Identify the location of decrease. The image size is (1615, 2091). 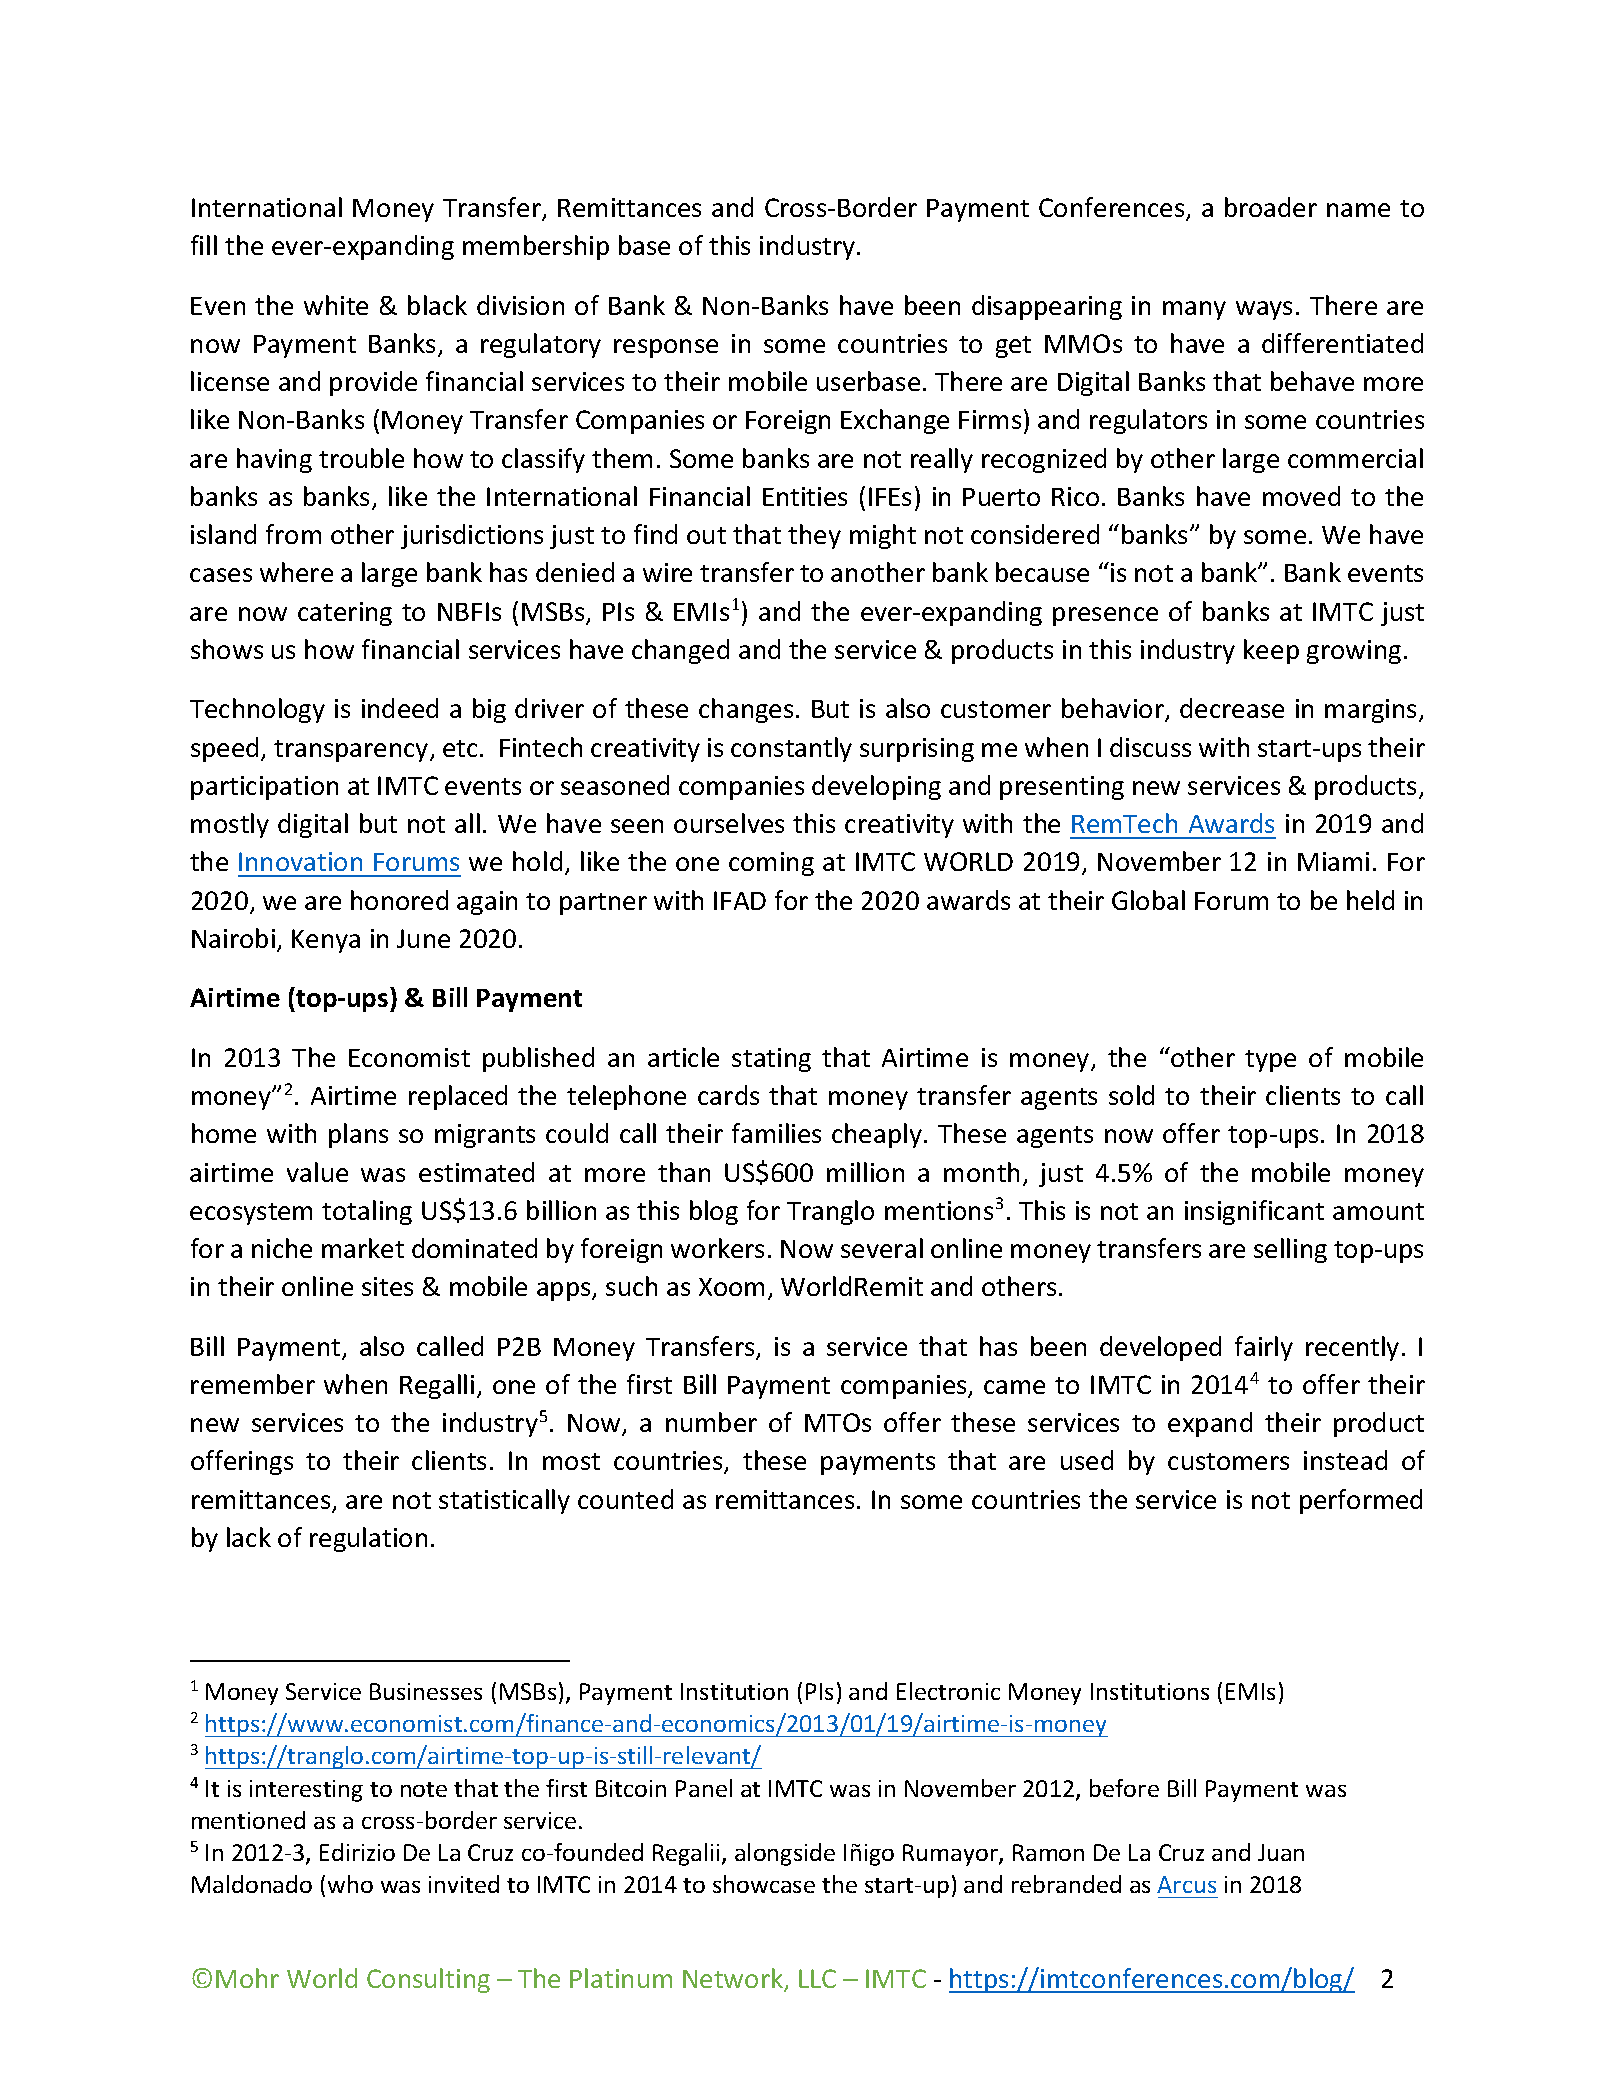
(1232, 708).
